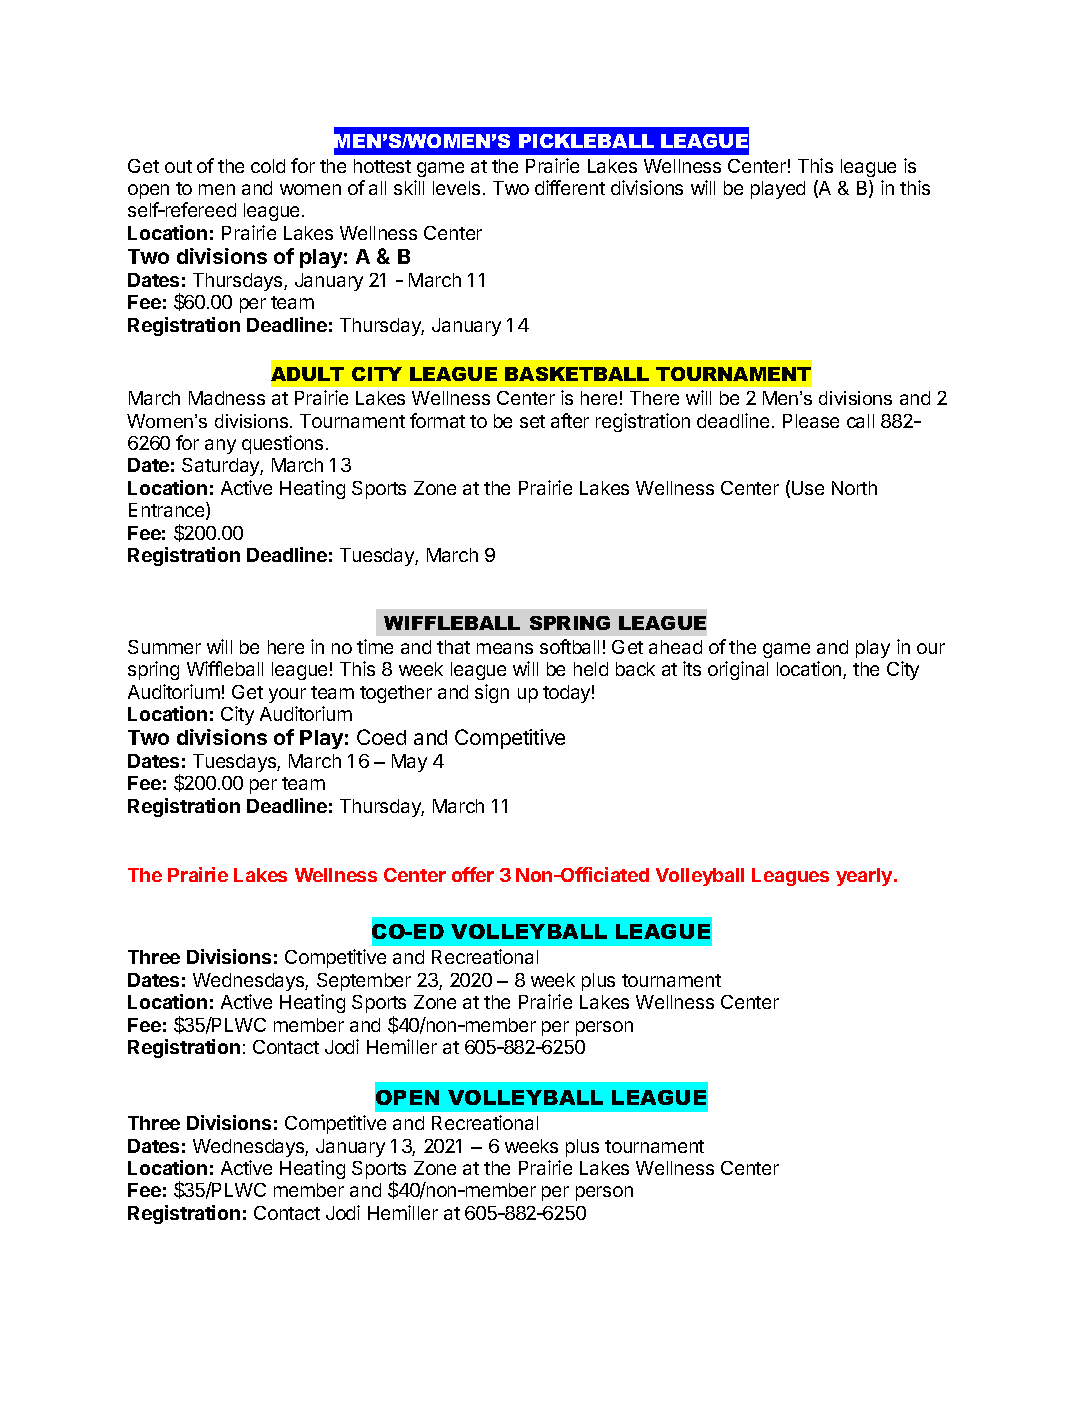  I want to click on Please, so click(811, 421).
